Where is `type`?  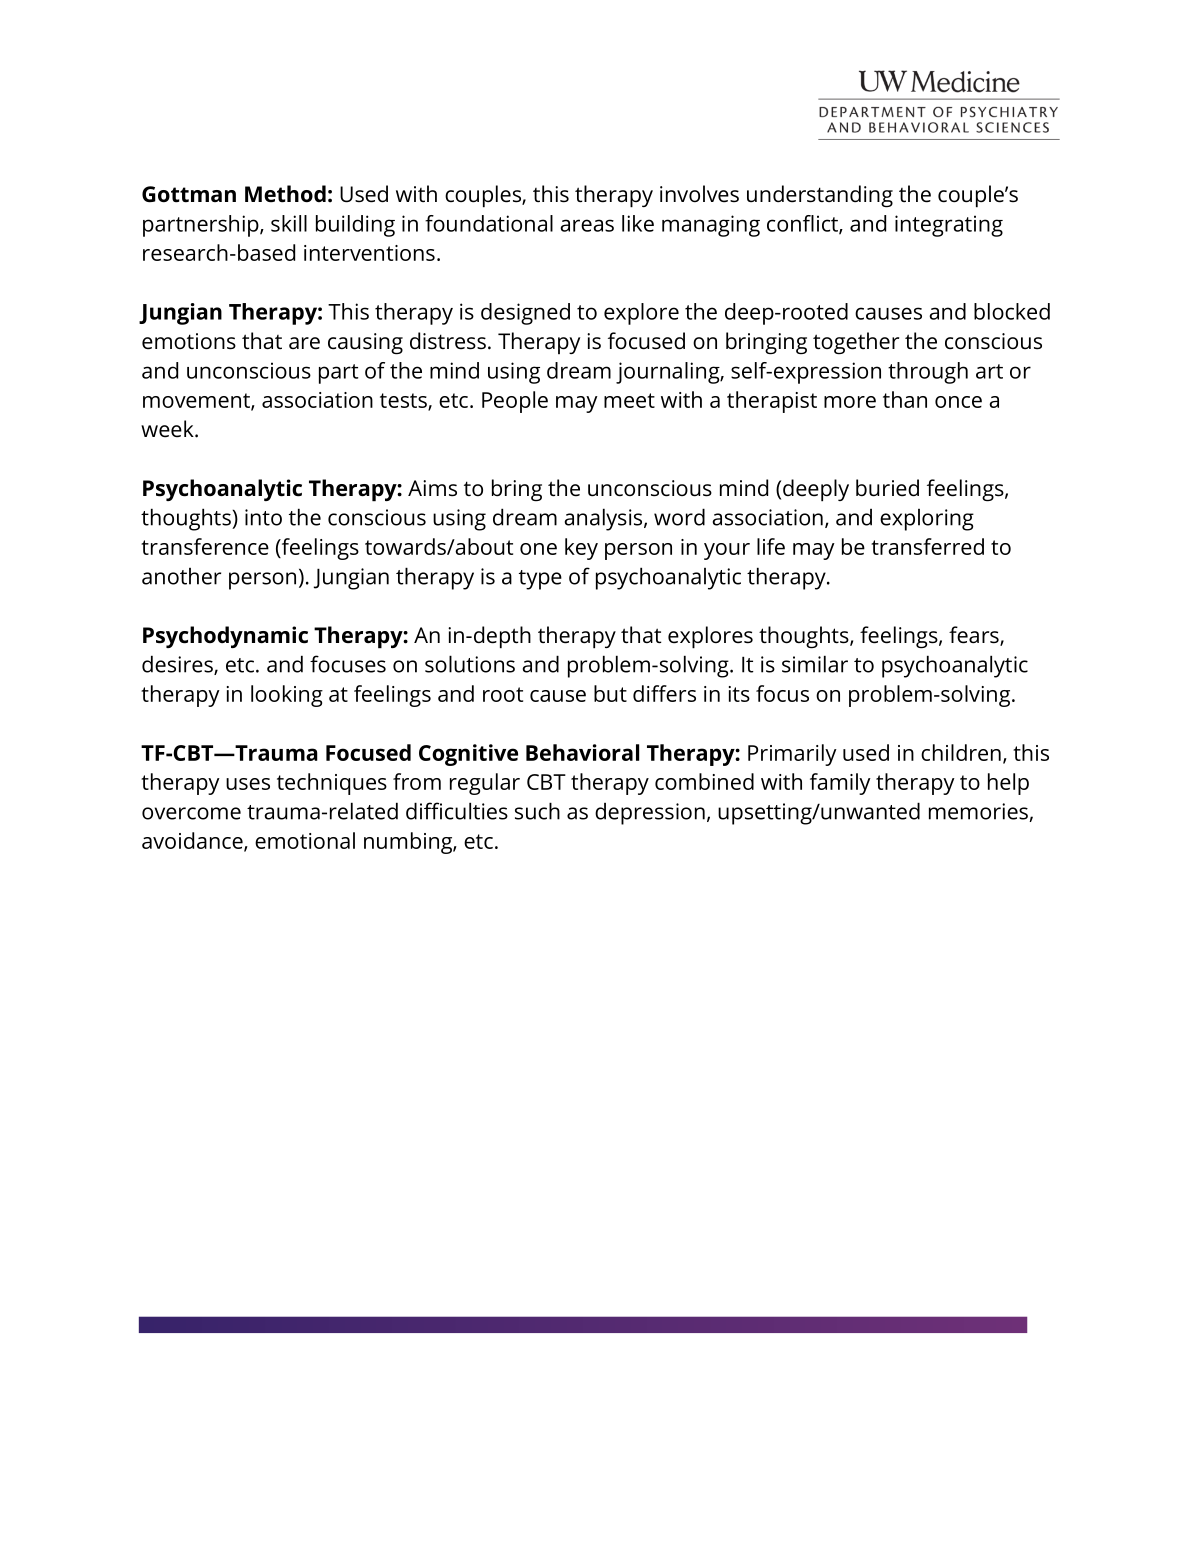 type is located at coordinates (540, 580).
